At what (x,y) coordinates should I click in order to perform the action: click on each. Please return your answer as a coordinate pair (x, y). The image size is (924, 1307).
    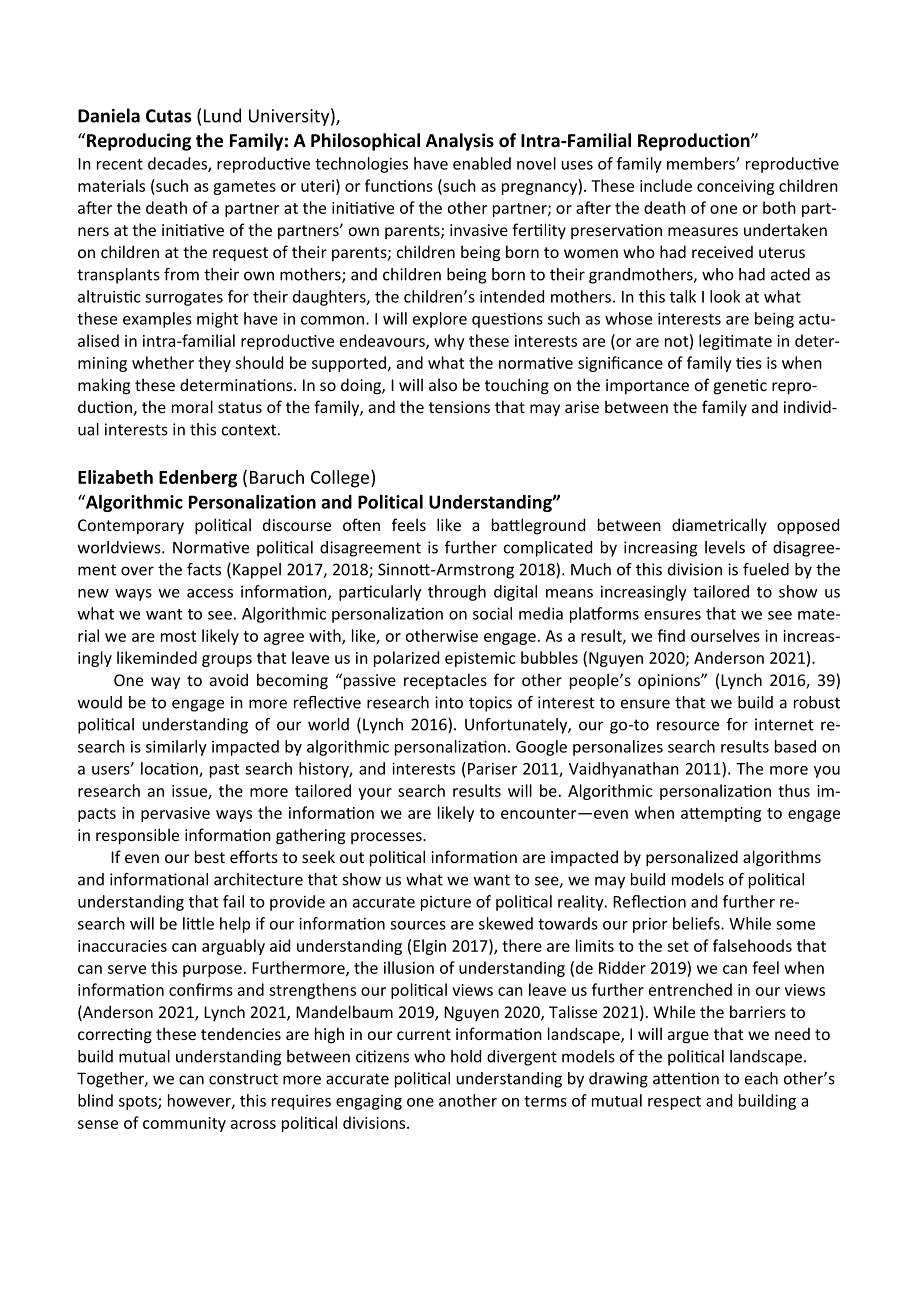
    Looking at the image, I should click on (761, 1078).
